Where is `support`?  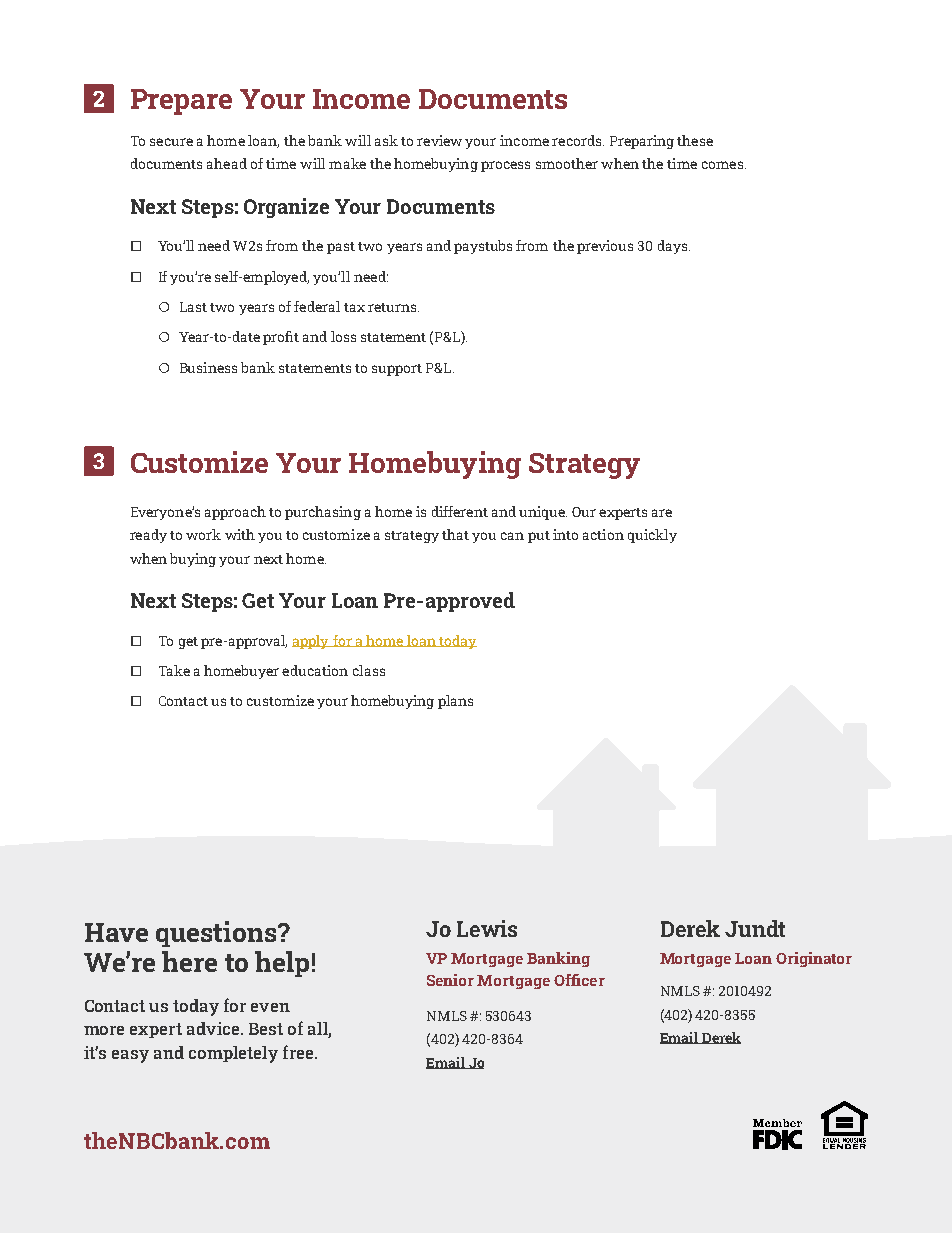
support is located at coordinates (397, 370).
